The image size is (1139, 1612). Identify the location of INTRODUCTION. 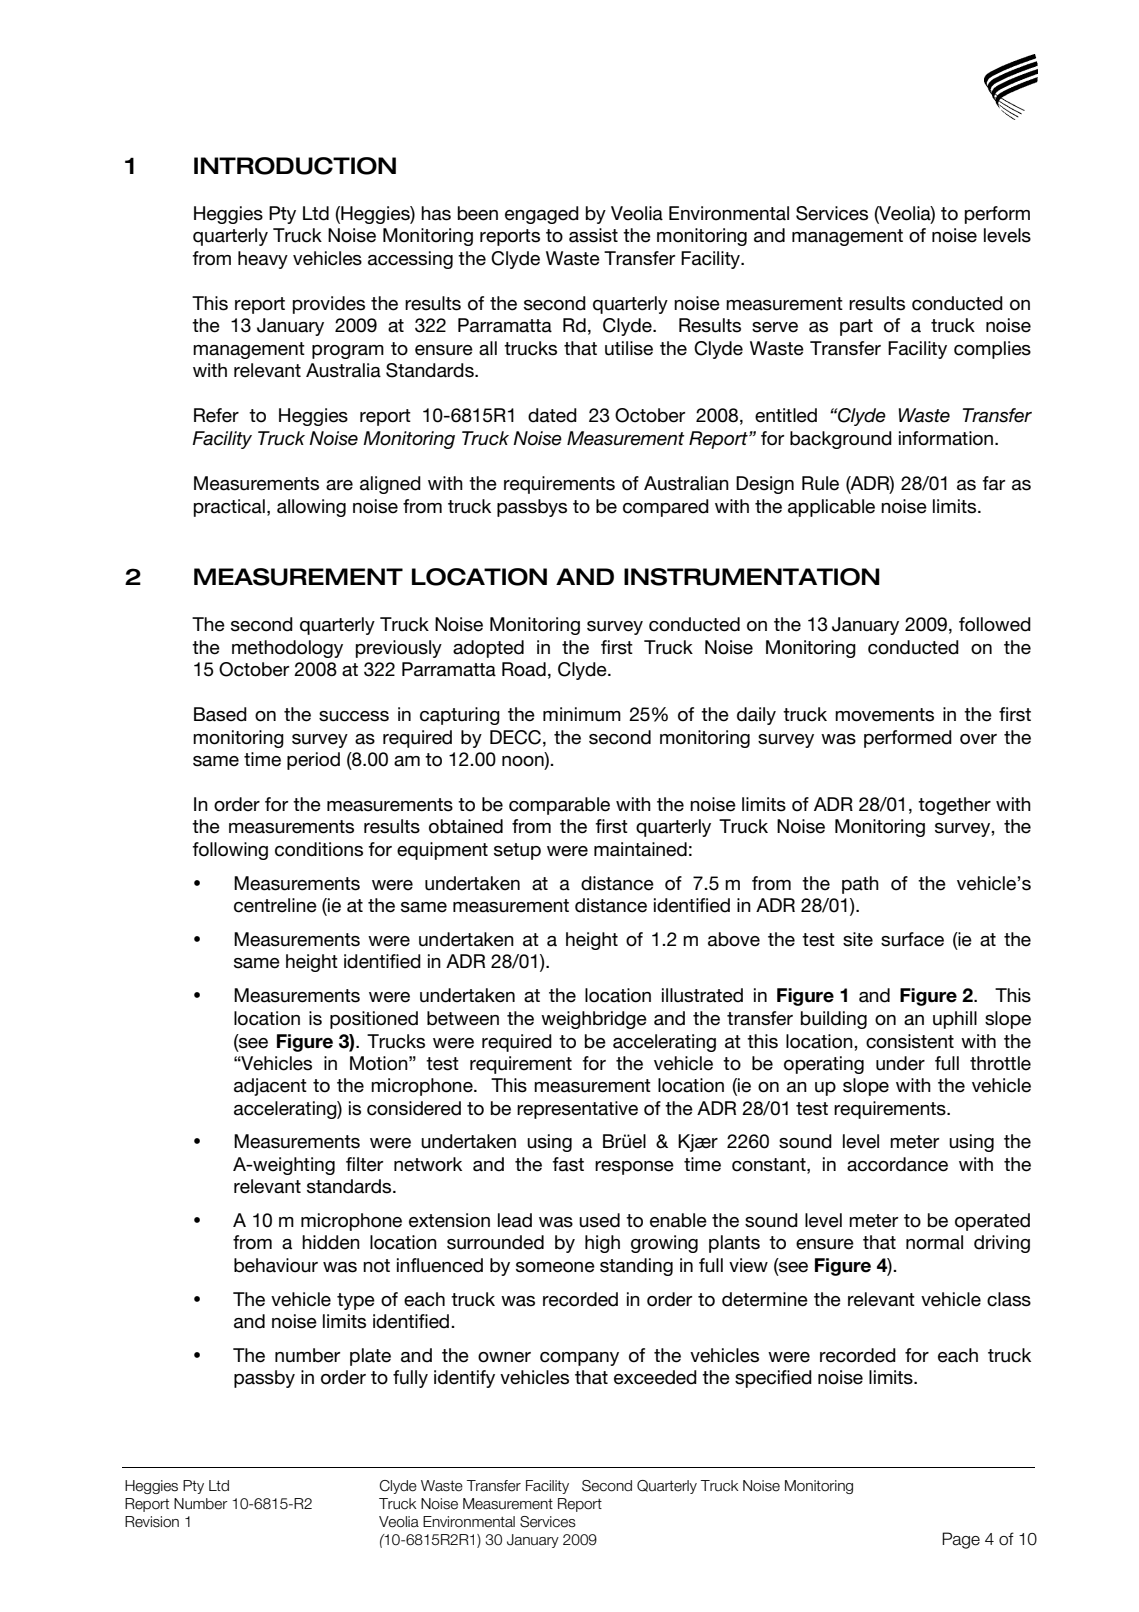
(295, 166).
